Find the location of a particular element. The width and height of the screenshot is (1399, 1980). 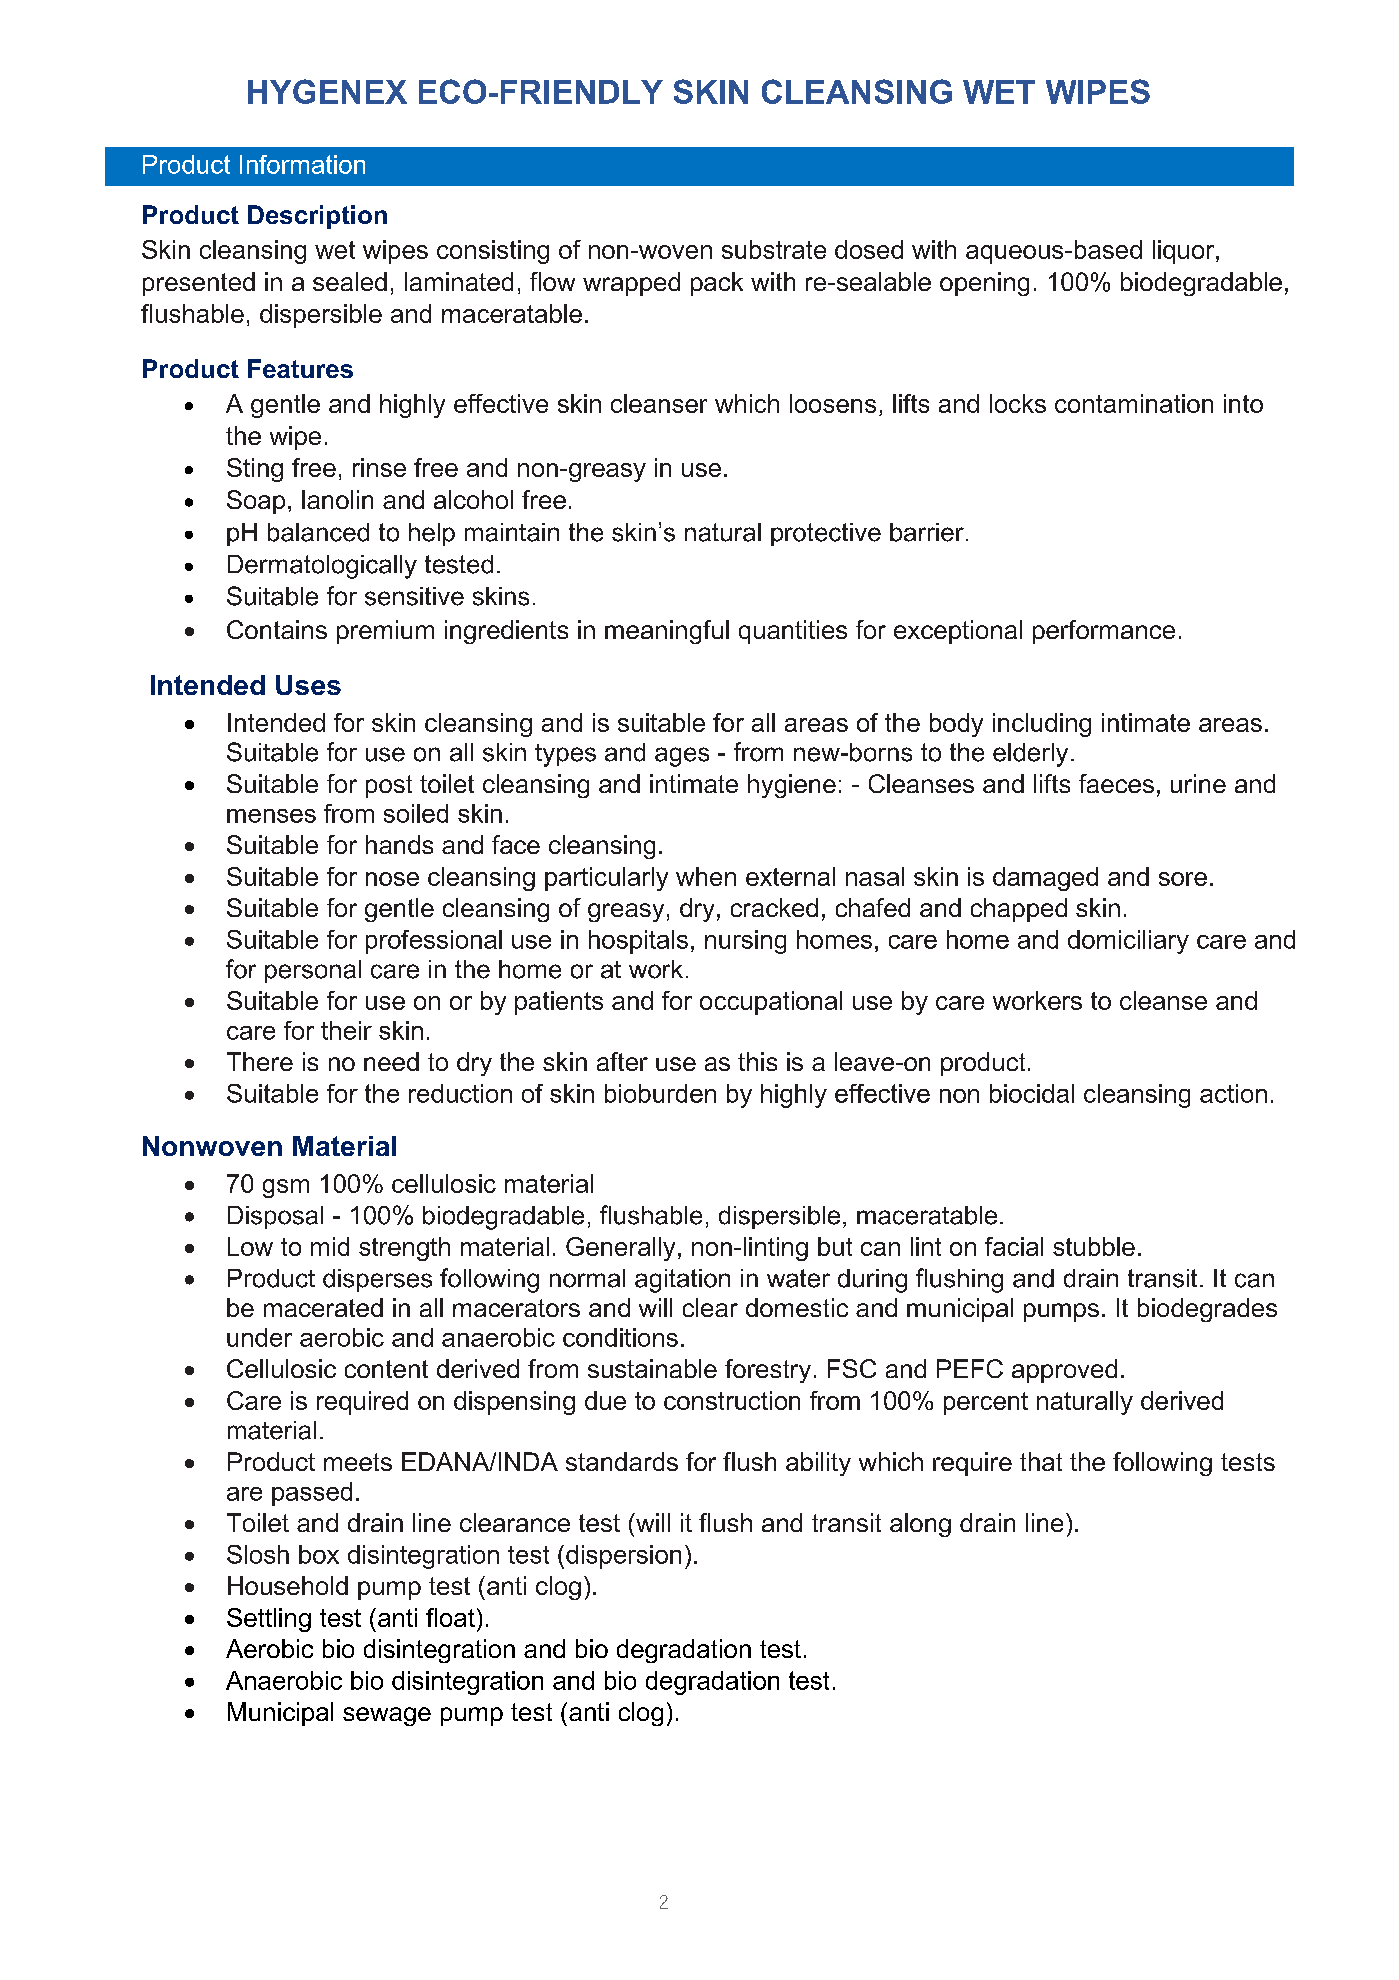

Settling is located at coordinates (269, 1620).
